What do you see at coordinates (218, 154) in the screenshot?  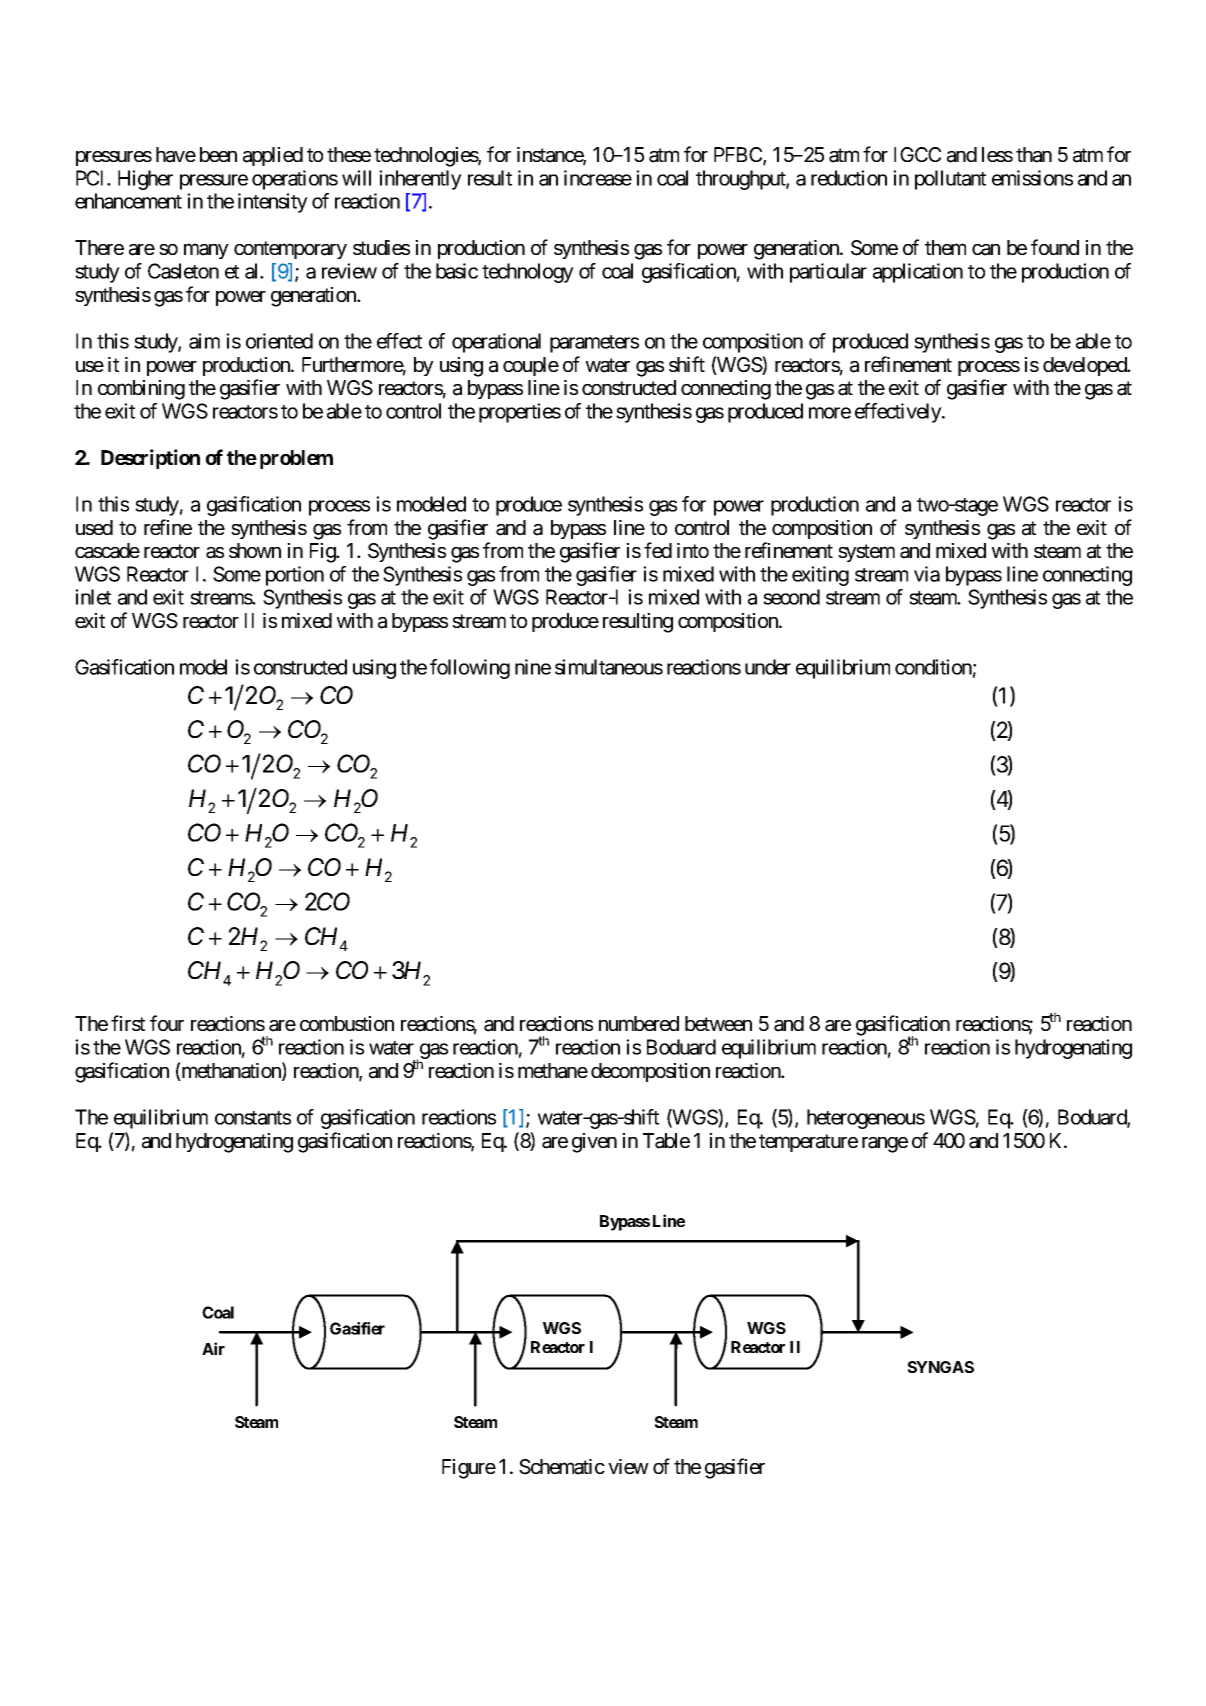 I see `been` at bounding box center [218, 154].
